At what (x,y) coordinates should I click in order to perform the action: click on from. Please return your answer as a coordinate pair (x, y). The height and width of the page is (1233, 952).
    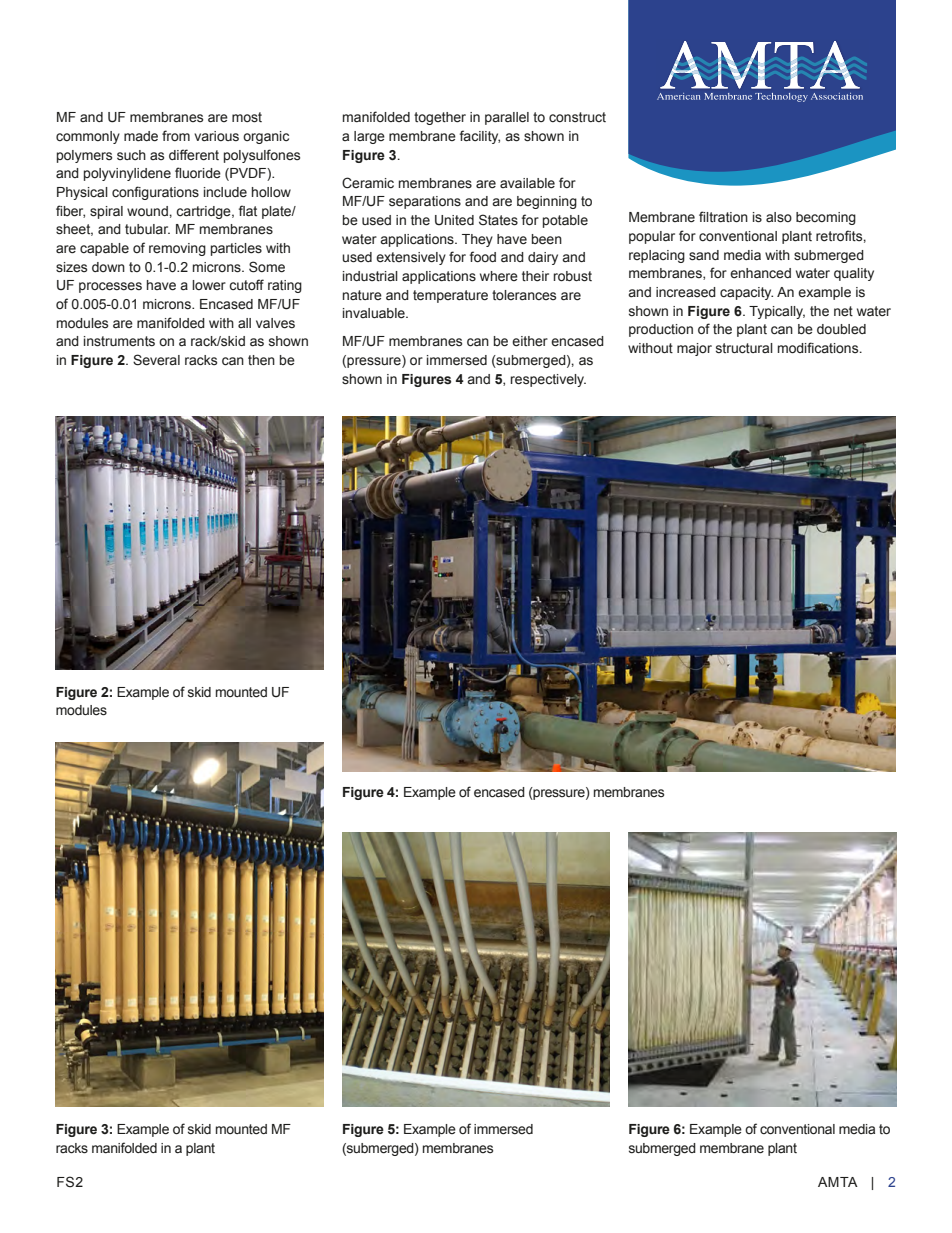
    Looking at the image, I should click on (176, 135).
